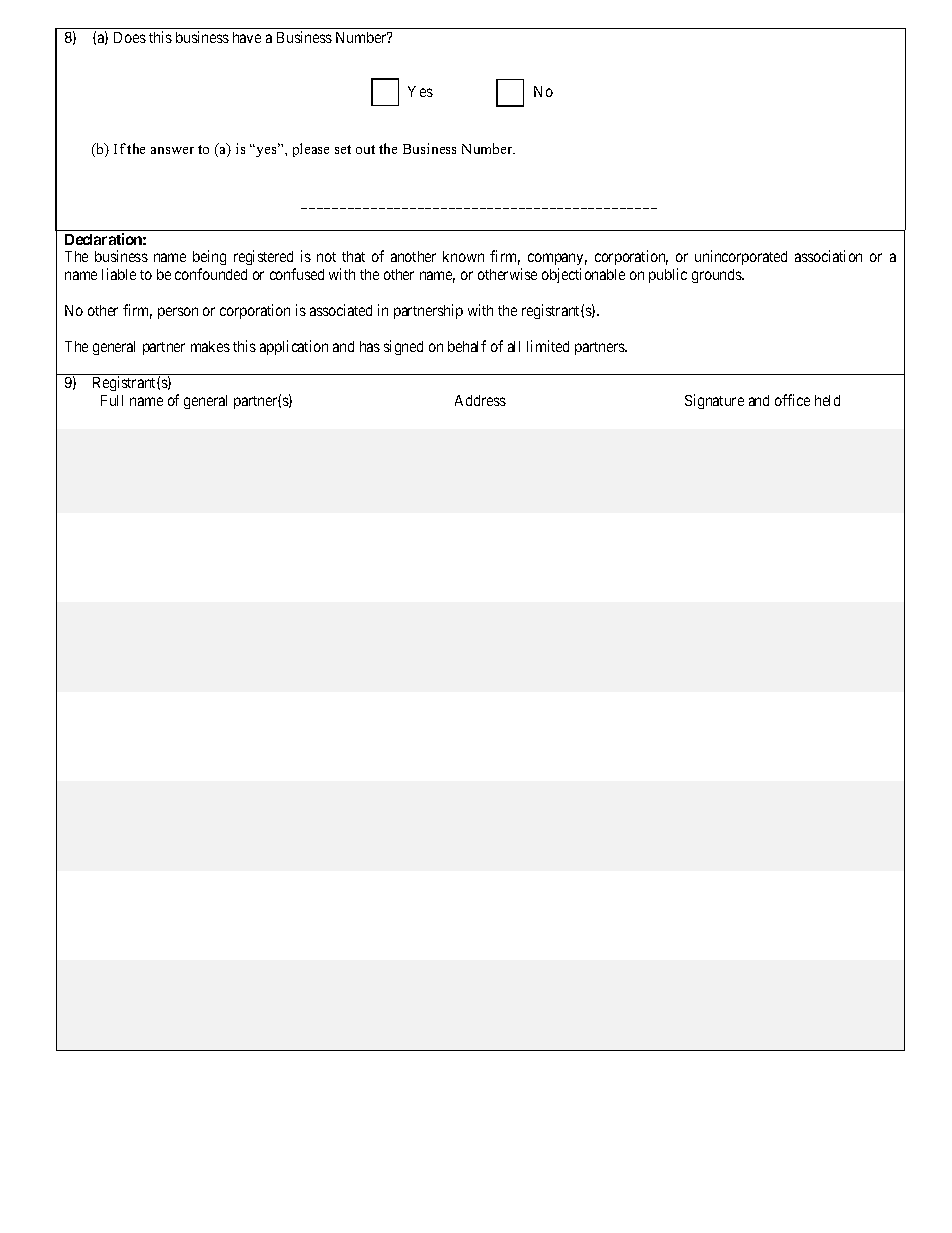  What do you see at coordinates (548, 346) in the screenshot?
I see `limited` at bounding box center [548, 346].
